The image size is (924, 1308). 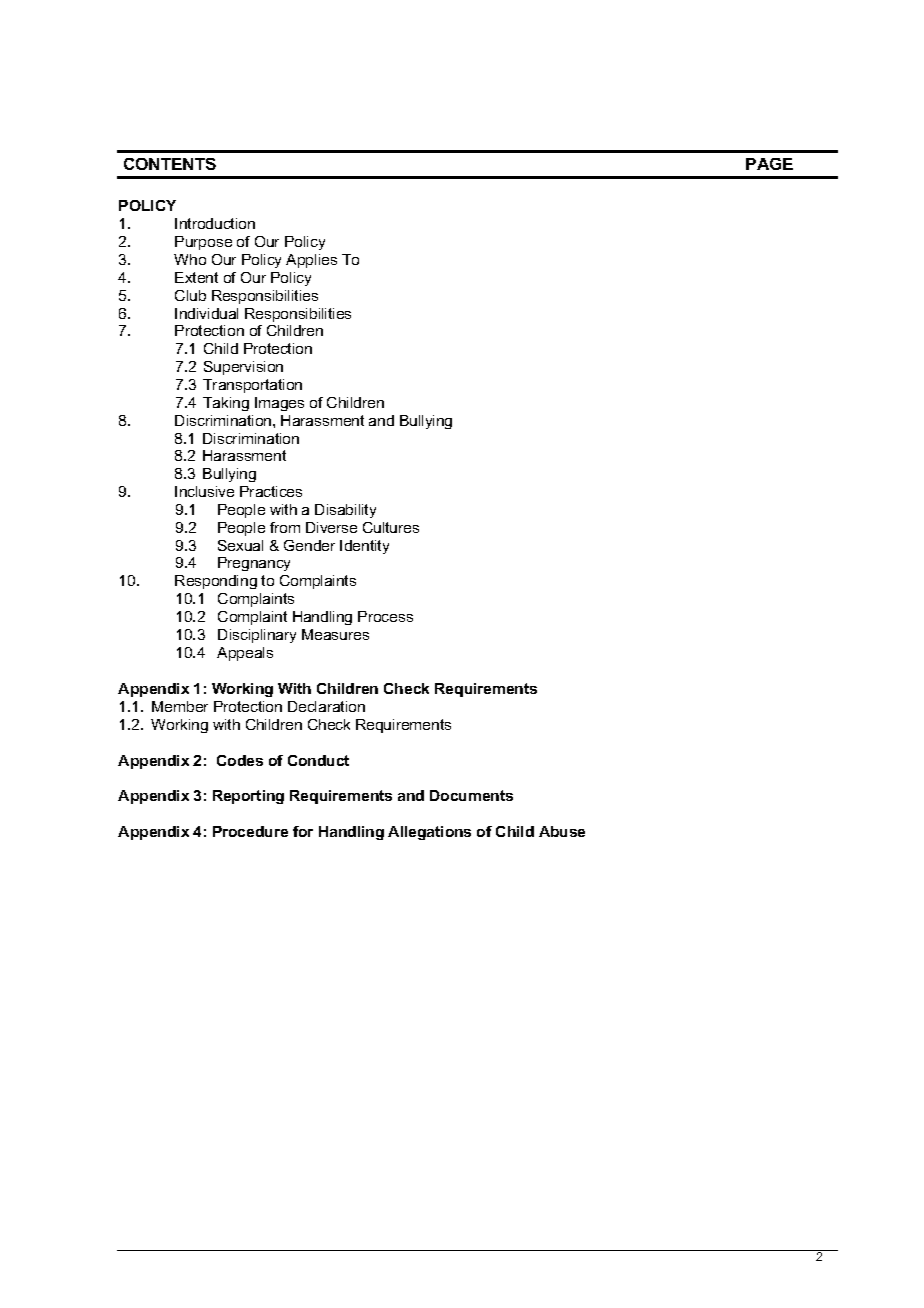 I want to click on Documents, so click(x=471, y=795).
